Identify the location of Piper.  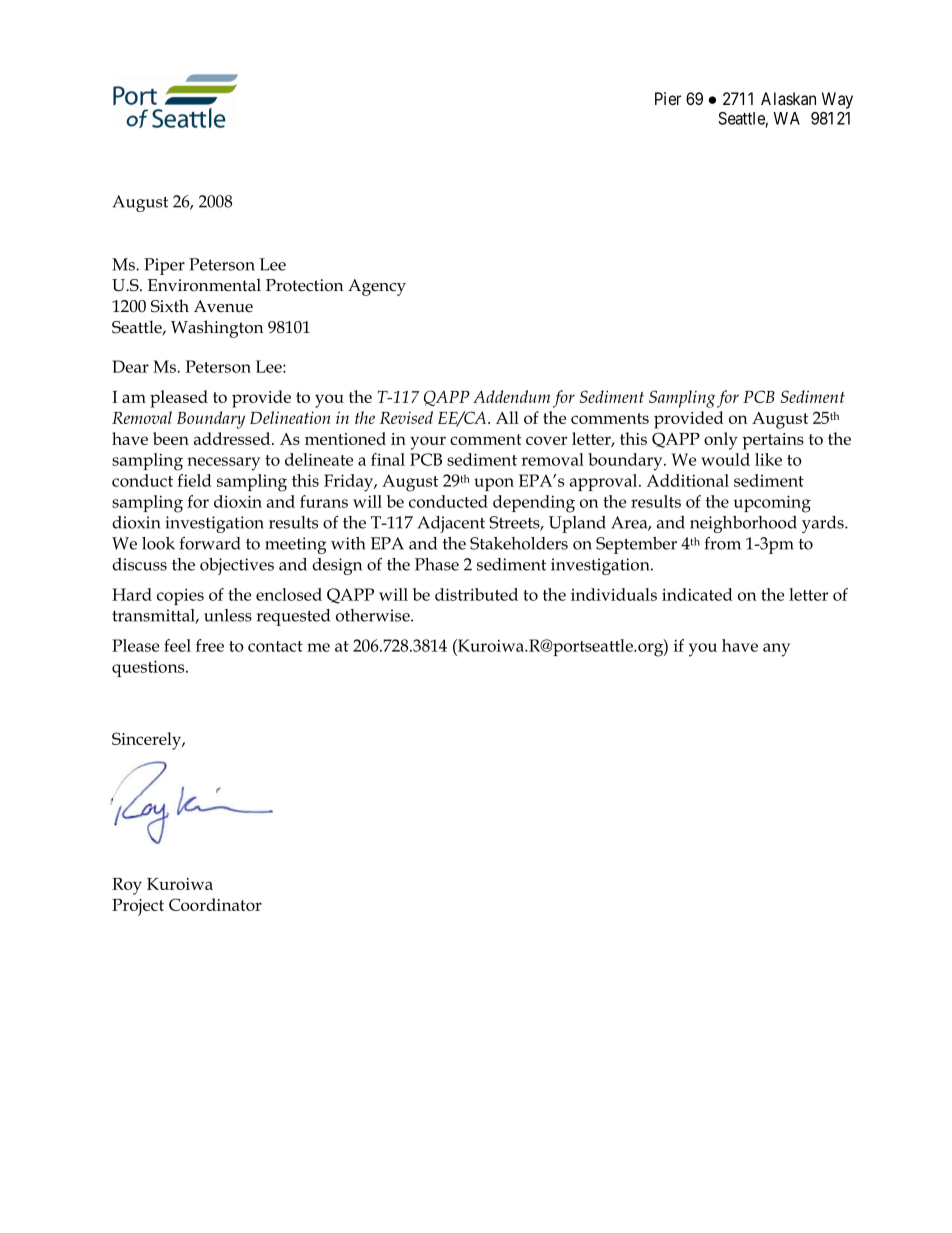
(164, 266).
